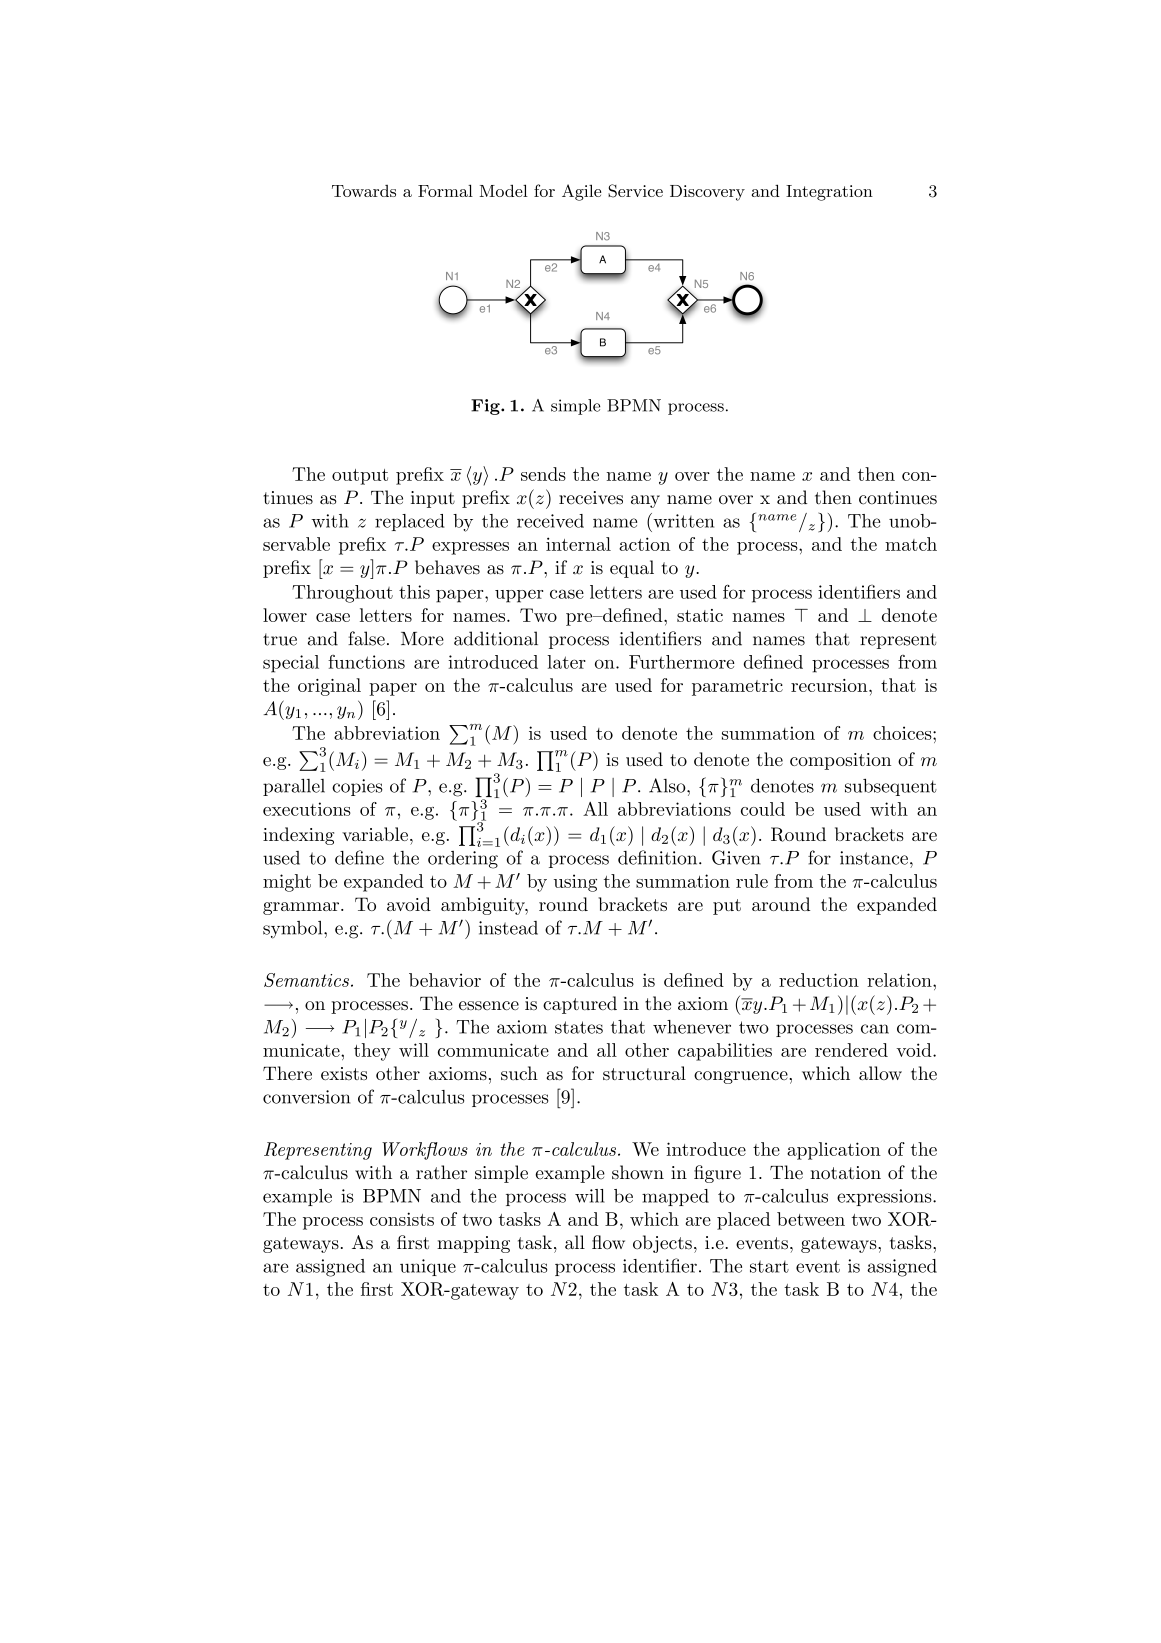 The width and height of the image is (1161, 1643). Describe the element at coordinates (364, 191) in the image. I see `Towards` at that location.
